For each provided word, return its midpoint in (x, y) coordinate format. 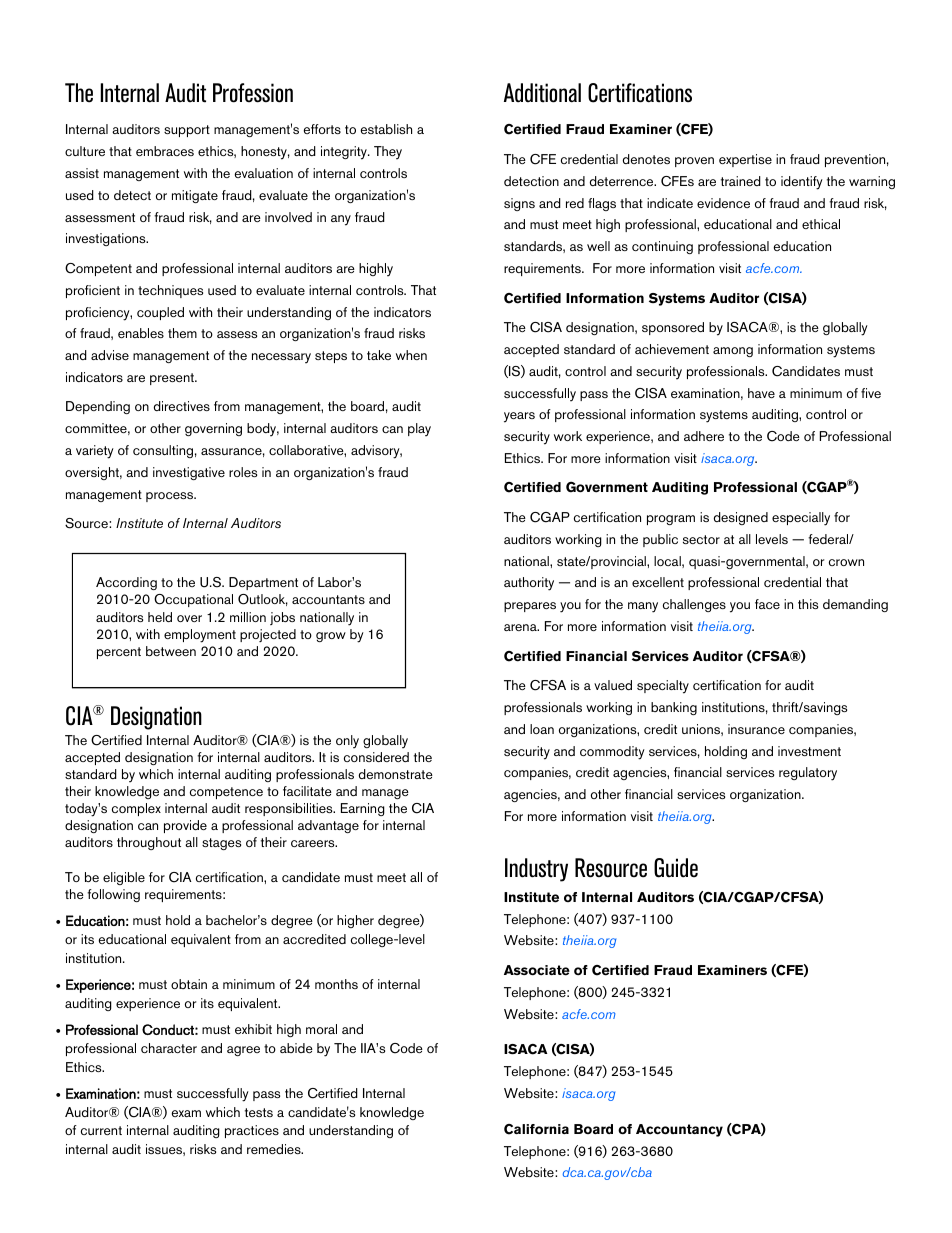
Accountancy (679, 1130)
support (187, 131)
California (536, 1129)
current (101, 1130)
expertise (745, 160)
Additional (542, 93)
